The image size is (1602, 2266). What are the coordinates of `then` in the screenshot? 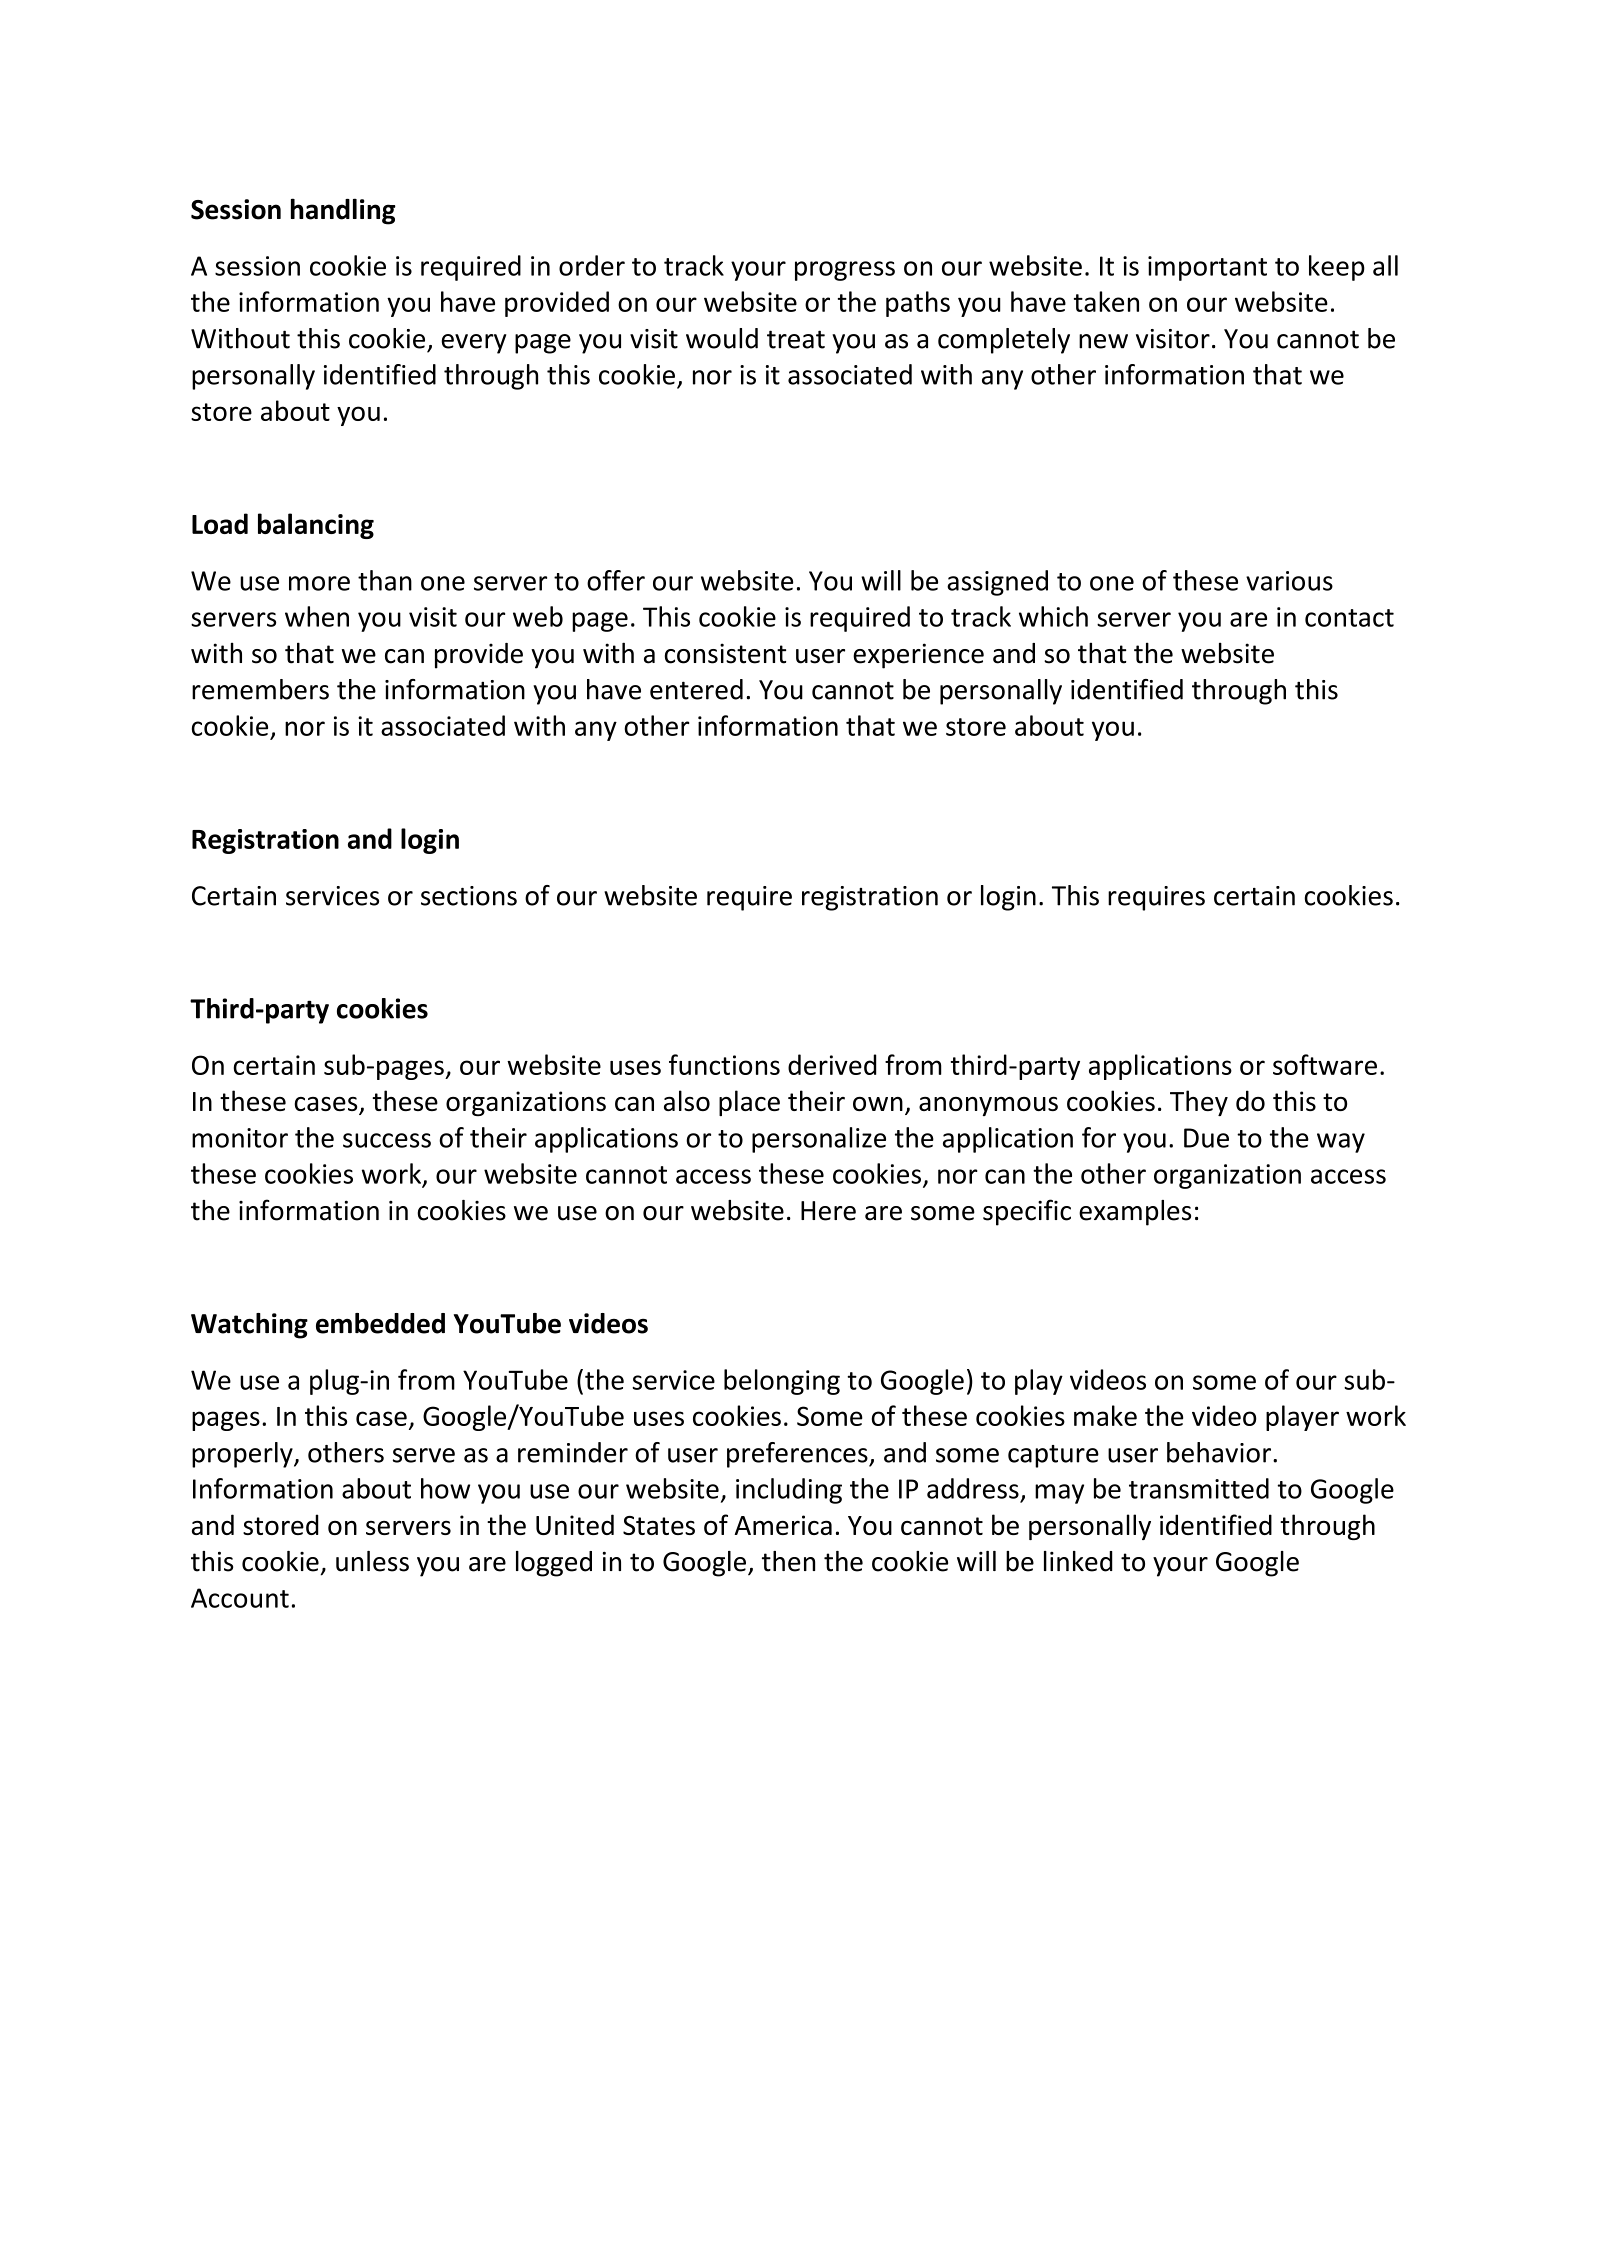 It's located at (788, 1561).
